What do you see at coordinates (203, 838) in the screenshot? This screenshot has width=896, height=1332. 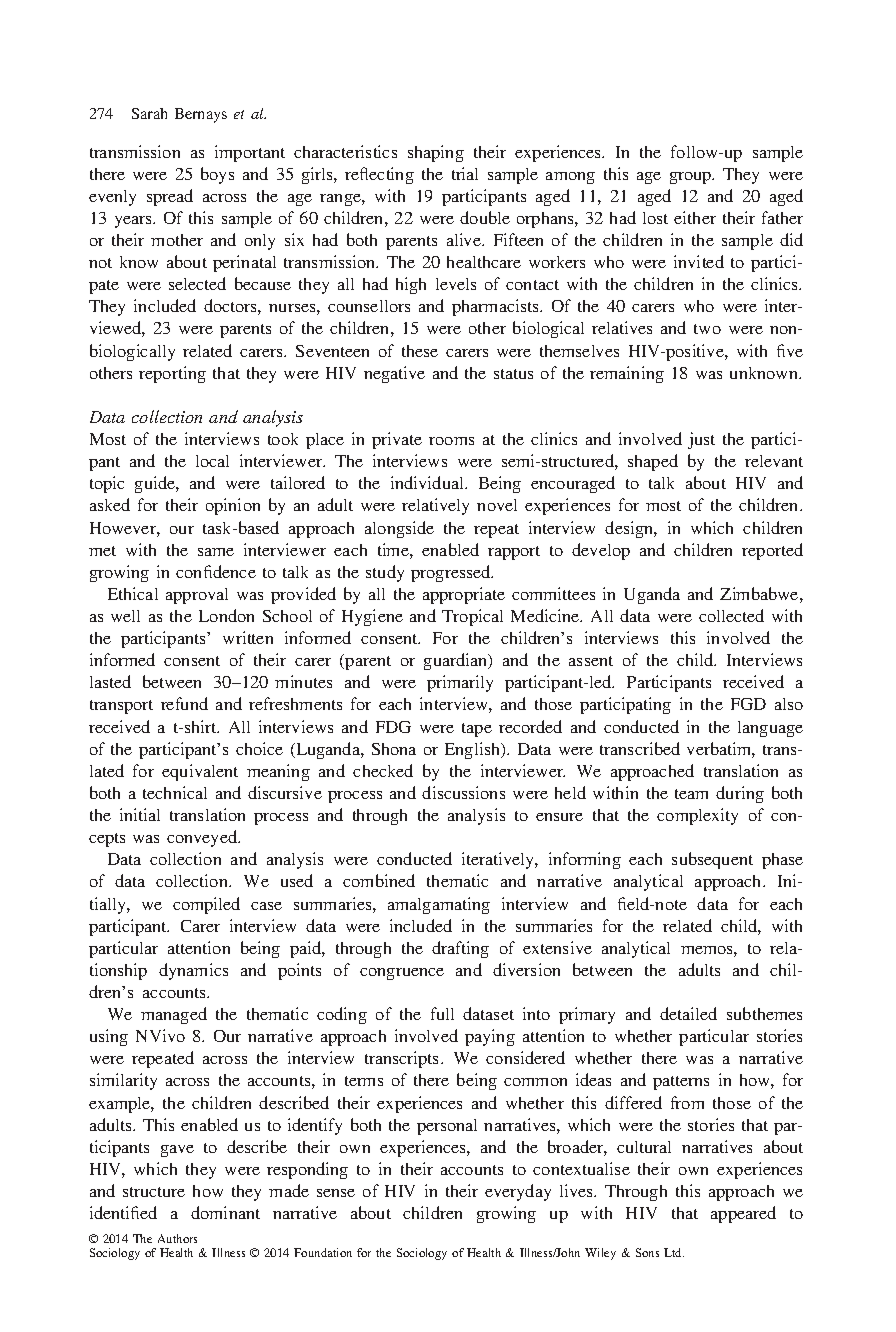 I see `conveyed` at bounding box center [203, 838].
